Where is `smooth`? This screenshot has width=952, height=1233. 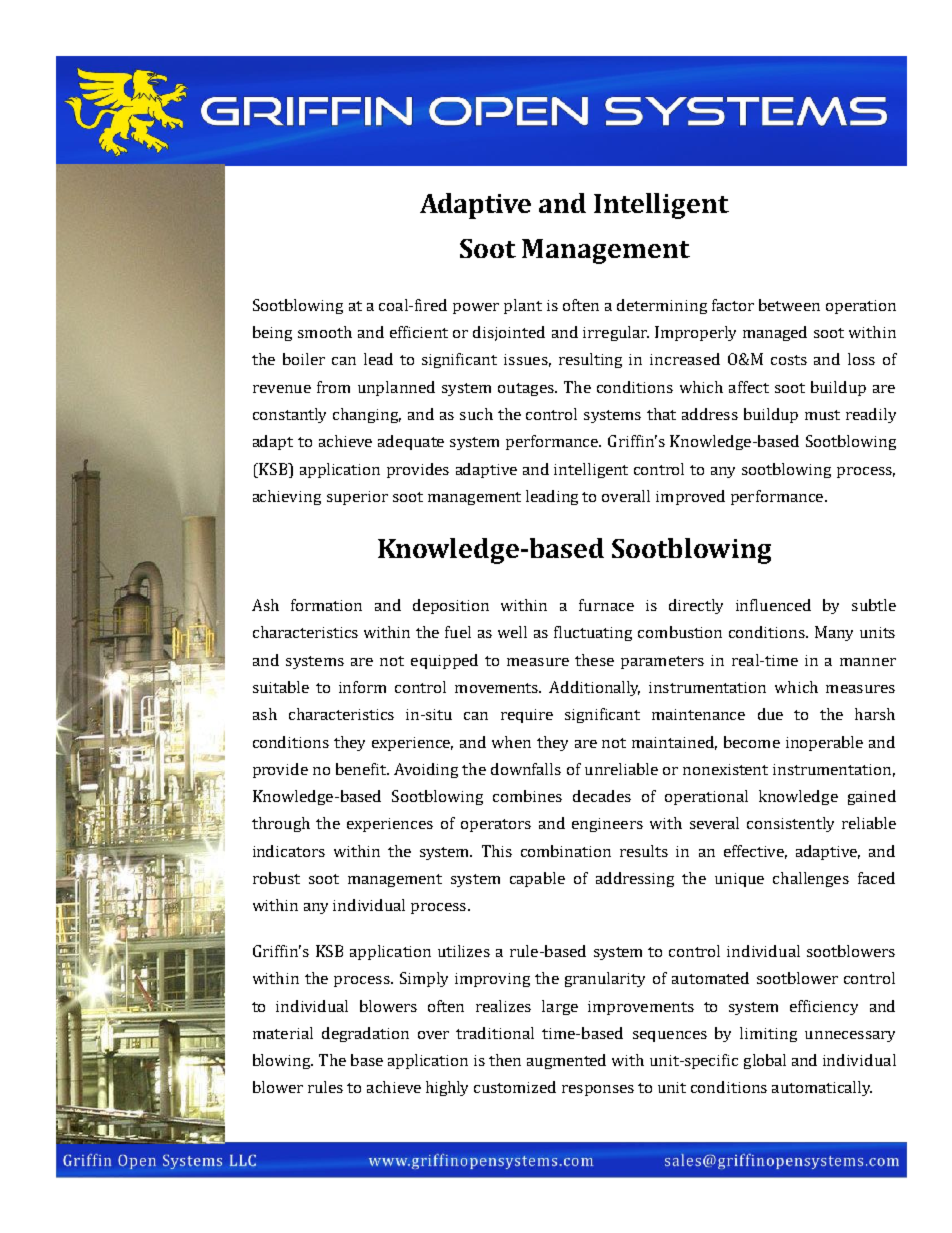 smooth is located at coordinates (325, 332).
